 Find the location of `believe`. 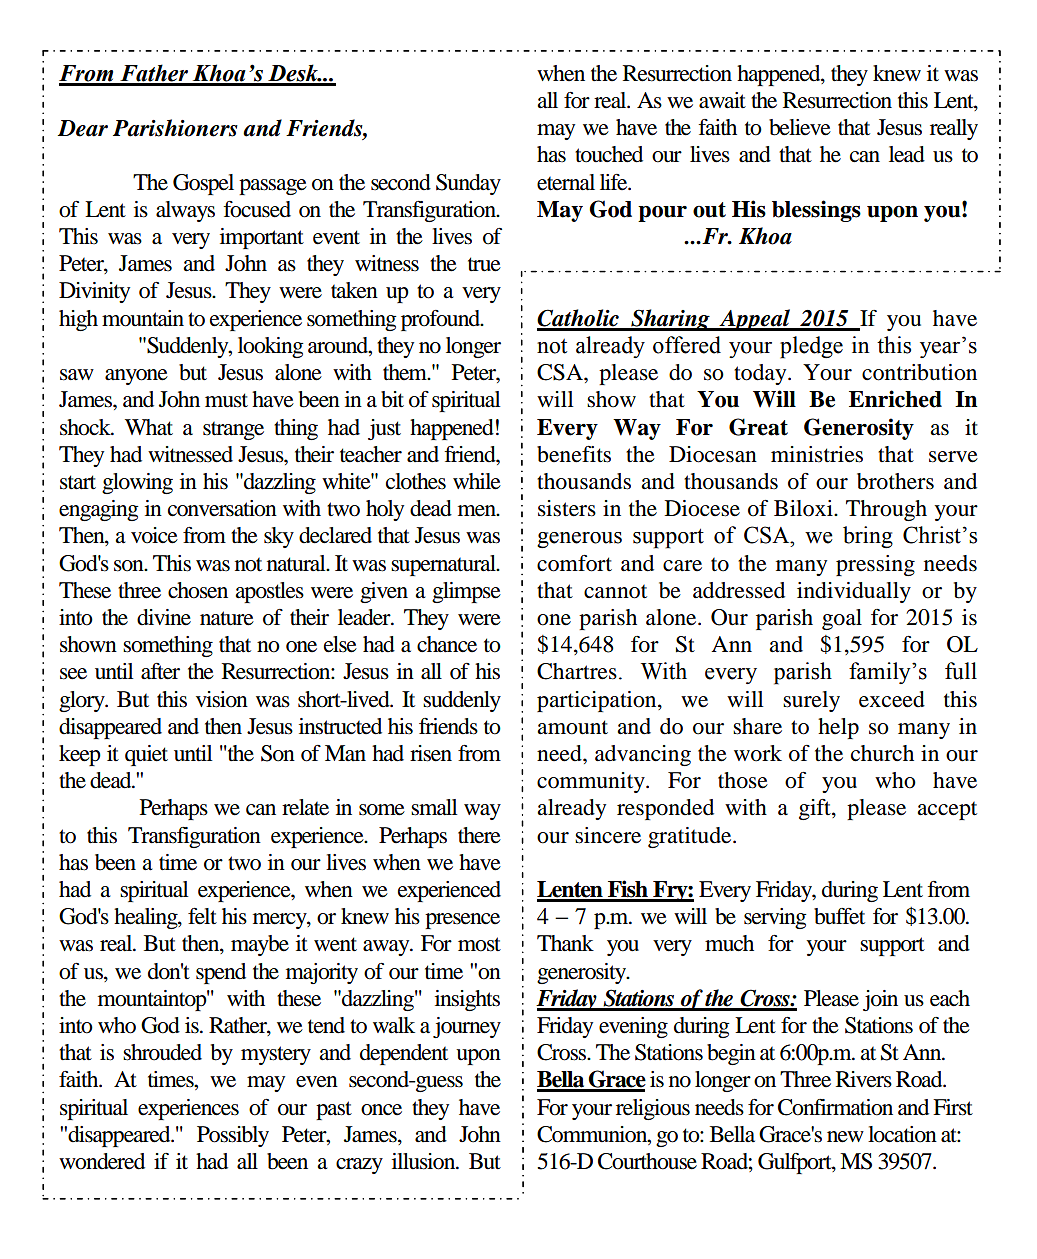

believe is located at coordinates (800, 127).
